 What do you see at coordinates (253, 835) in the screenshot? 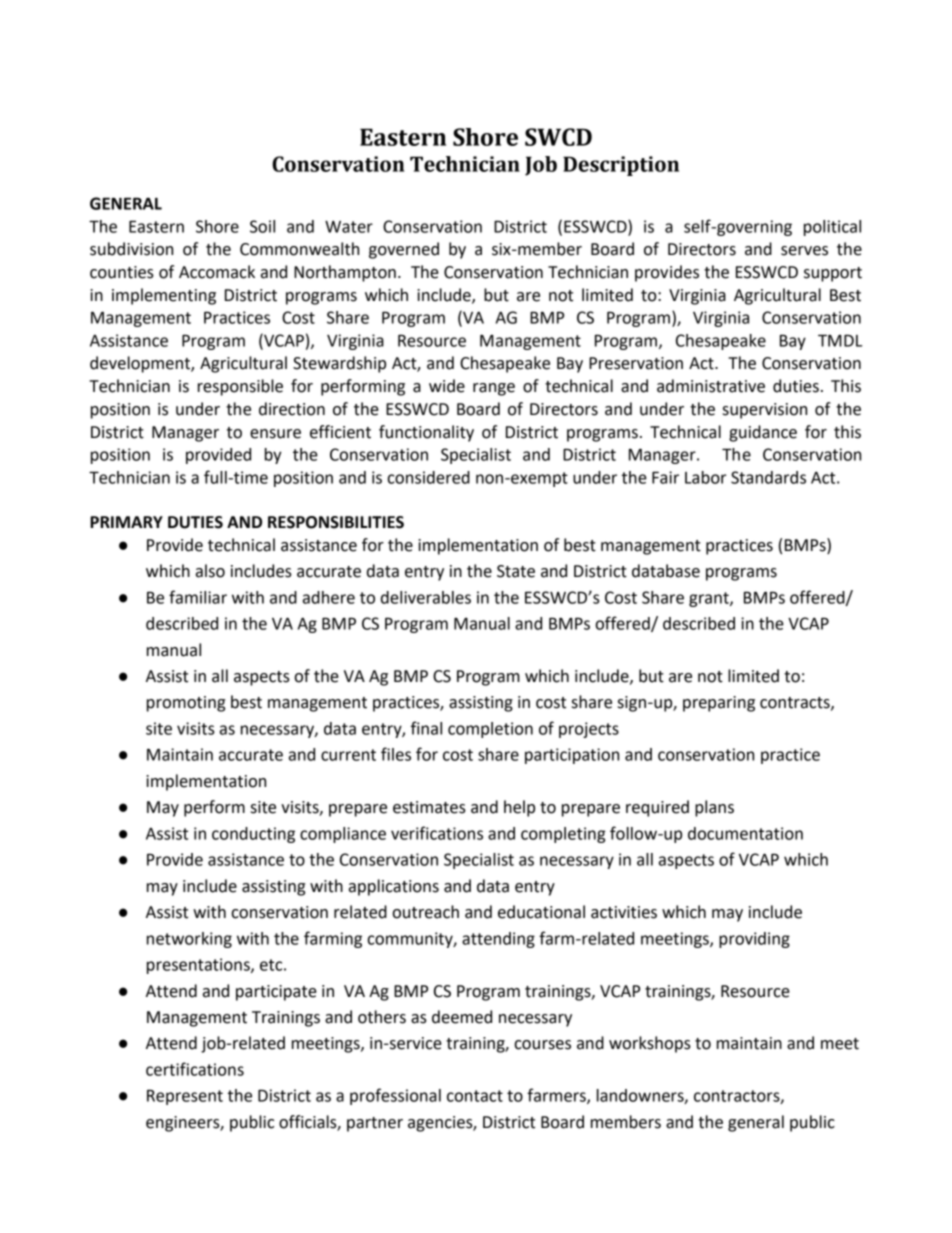
I see `conducting` at bounding box center [253, 835].
